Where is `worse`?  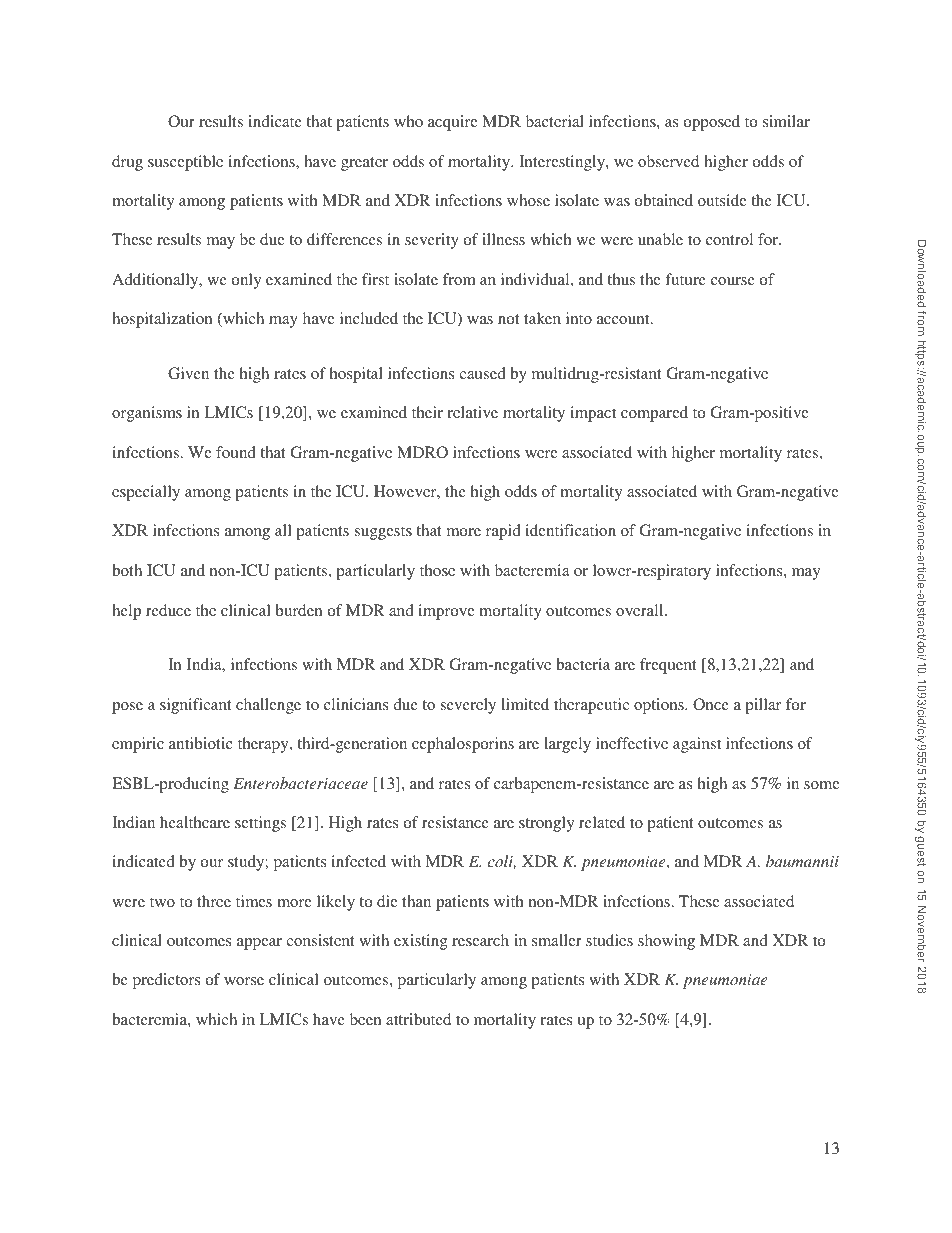
worse is located at coordinates (244, 981).
